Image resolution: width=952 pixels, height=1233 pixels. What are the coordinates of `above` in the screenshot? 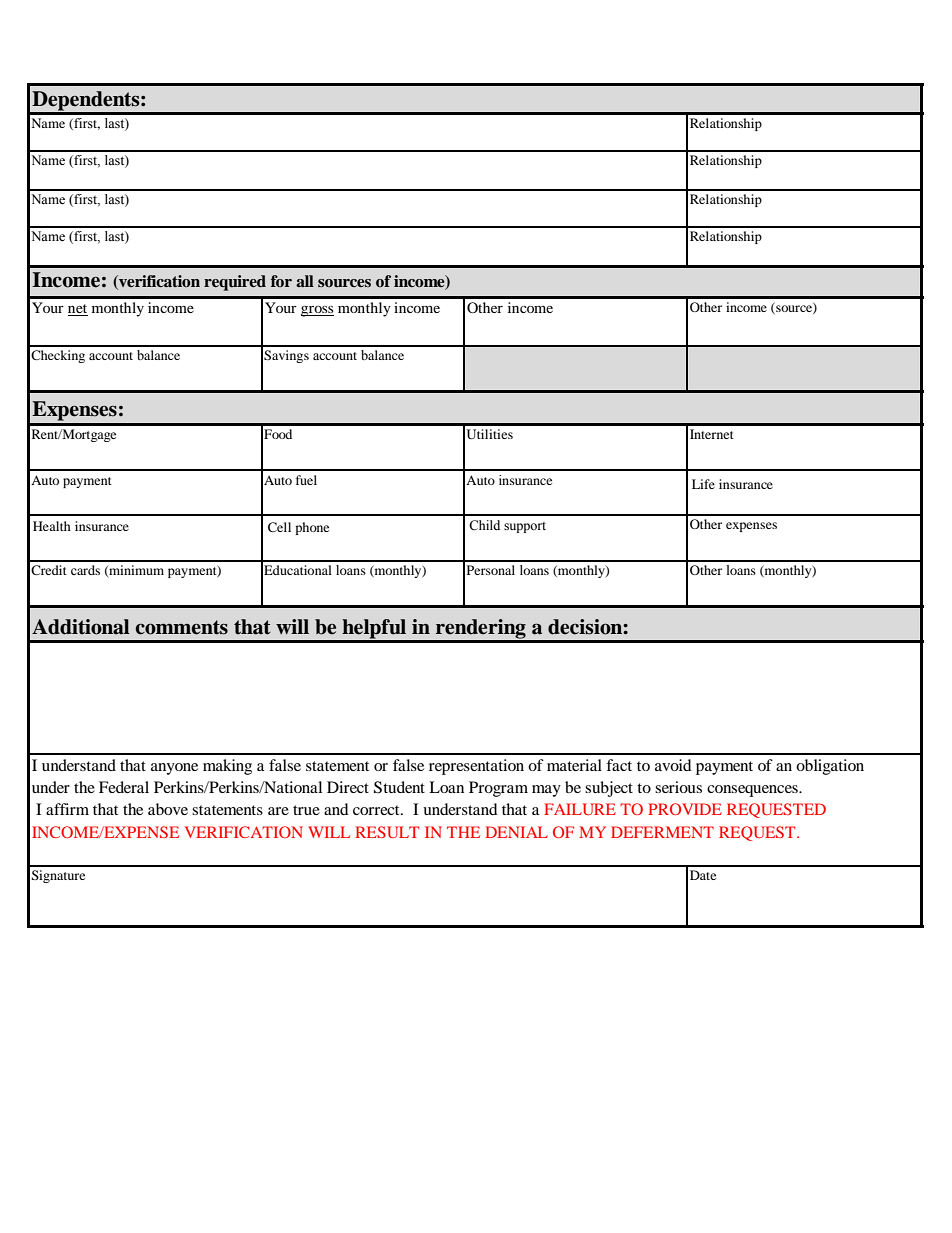 It's located at (168, 809).
